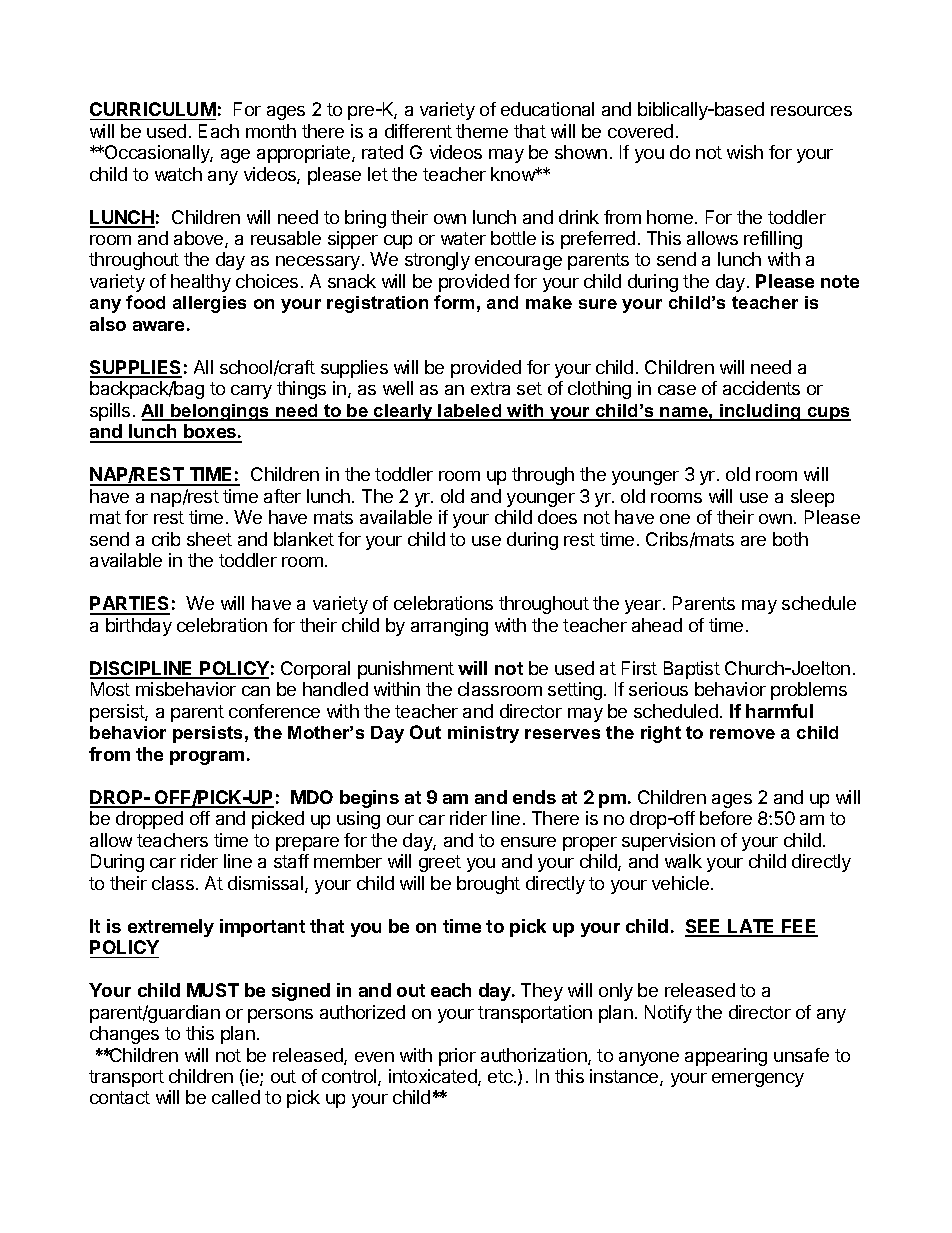 The image size is (952, 1233). I want to click on arranging, so click(449, 627).
